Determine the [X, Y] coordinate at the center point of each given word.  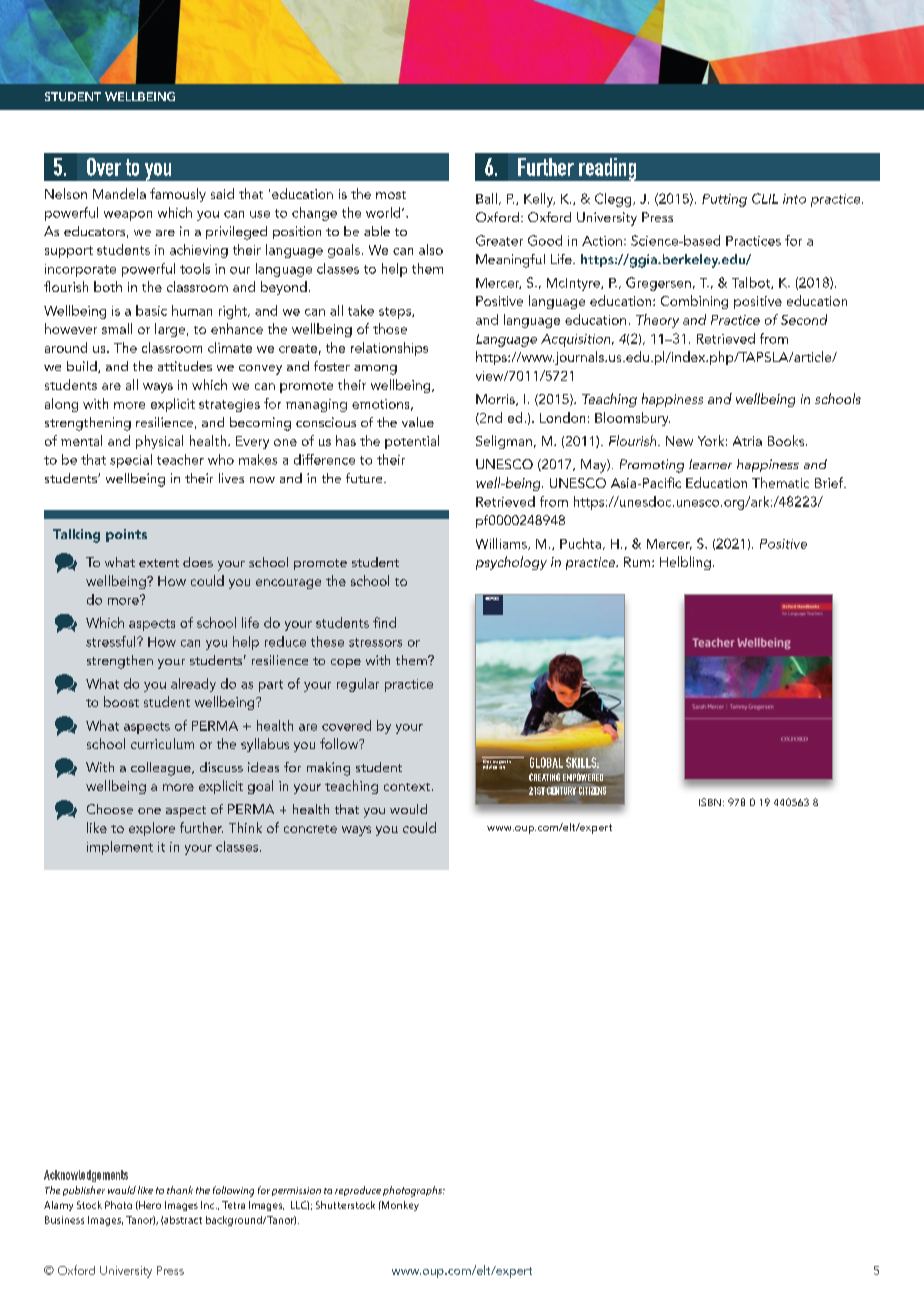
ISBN [710, 802]
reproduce [358, 1191]
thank [180, 1190]
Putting [724, 200]
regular [358, 685]
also [431, 249]
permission [296, 1191]
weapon [128, 216]
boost [121, 701]
